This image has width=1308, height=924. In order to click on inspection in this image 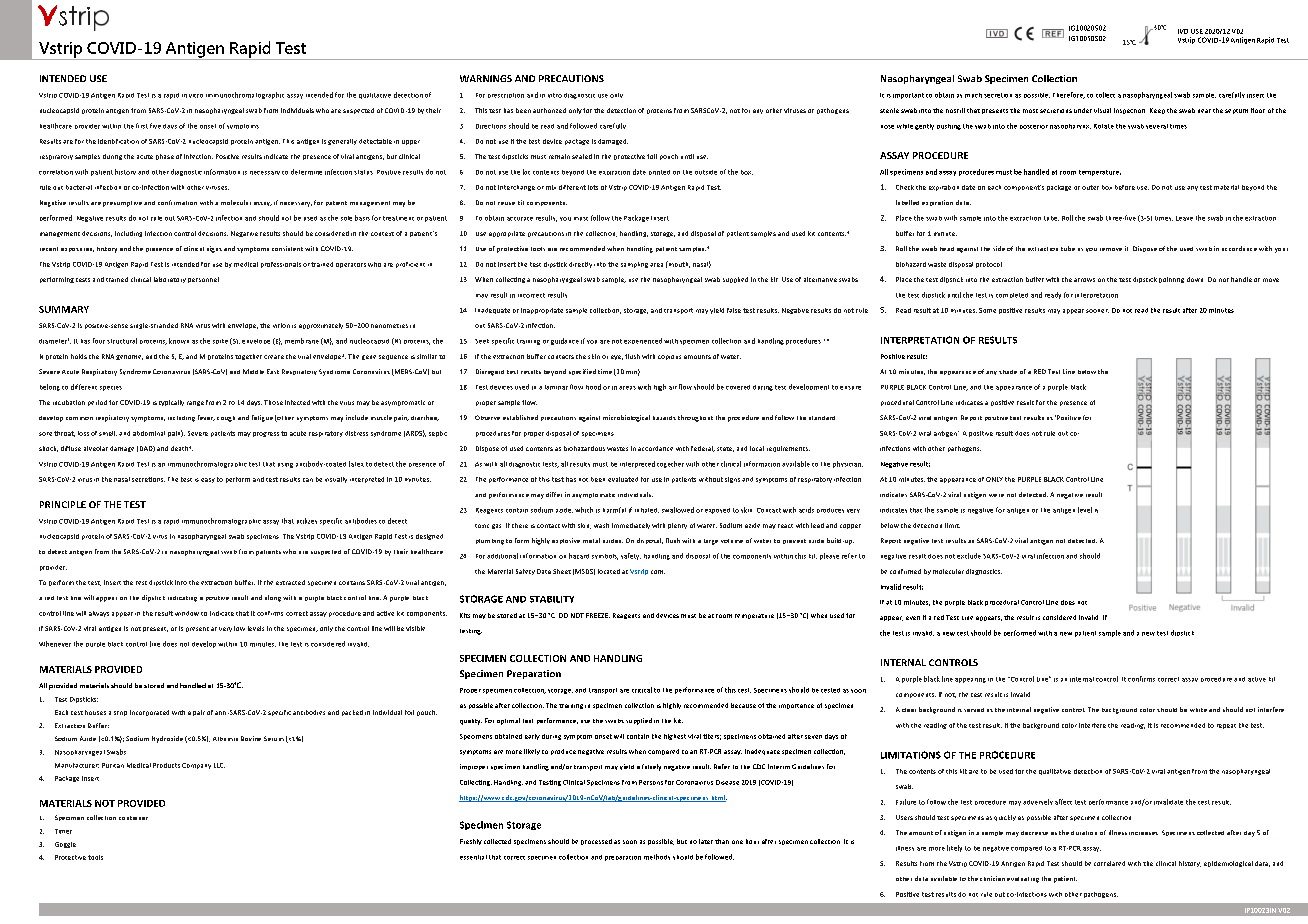, I will do `click(1129, 111)`.
